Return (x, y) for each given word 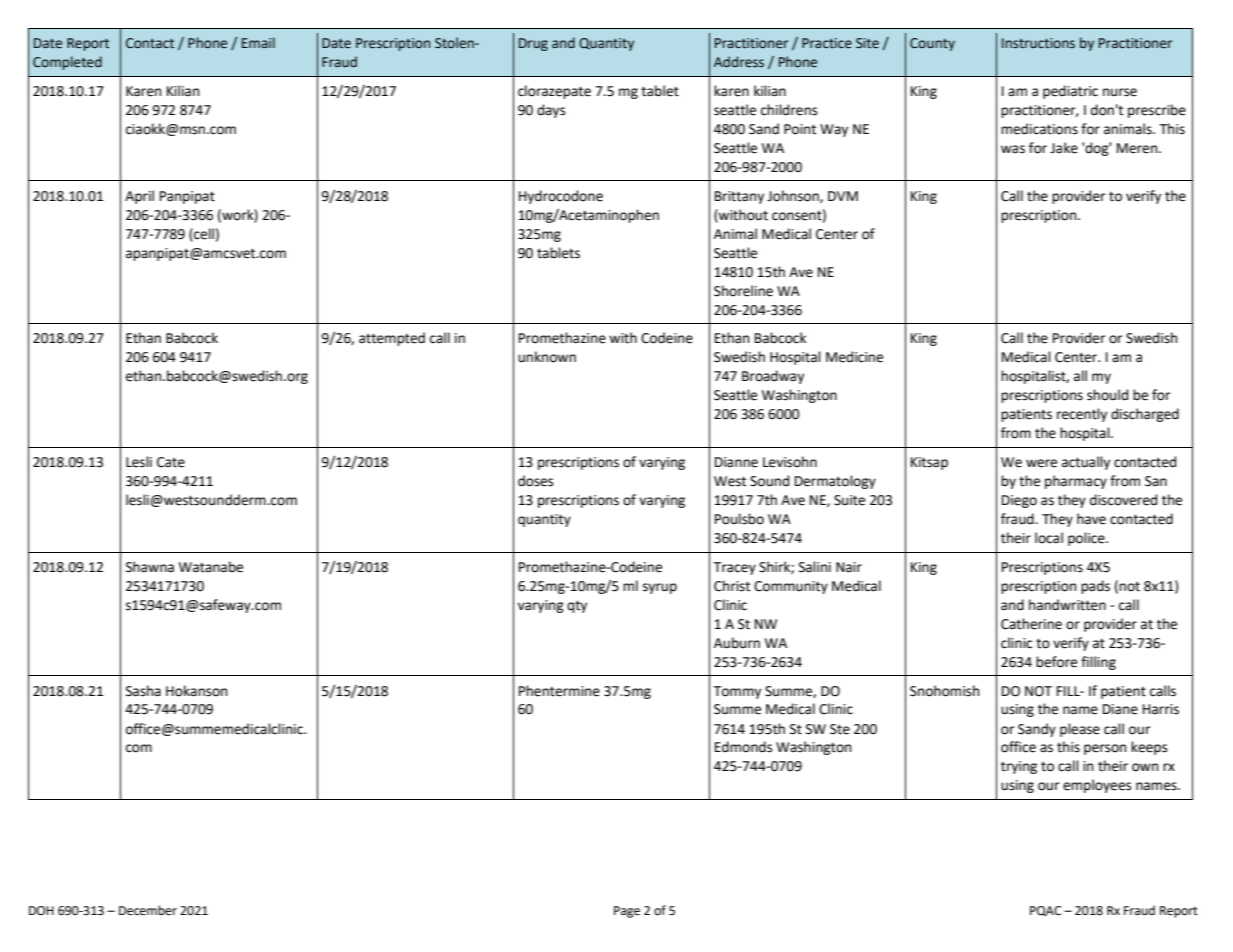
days (551, 111)
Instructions (1038, 43)
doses (535, 481)
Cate (171, 462)
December (148, 910)
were (1041, 463)
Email (258, 42)
